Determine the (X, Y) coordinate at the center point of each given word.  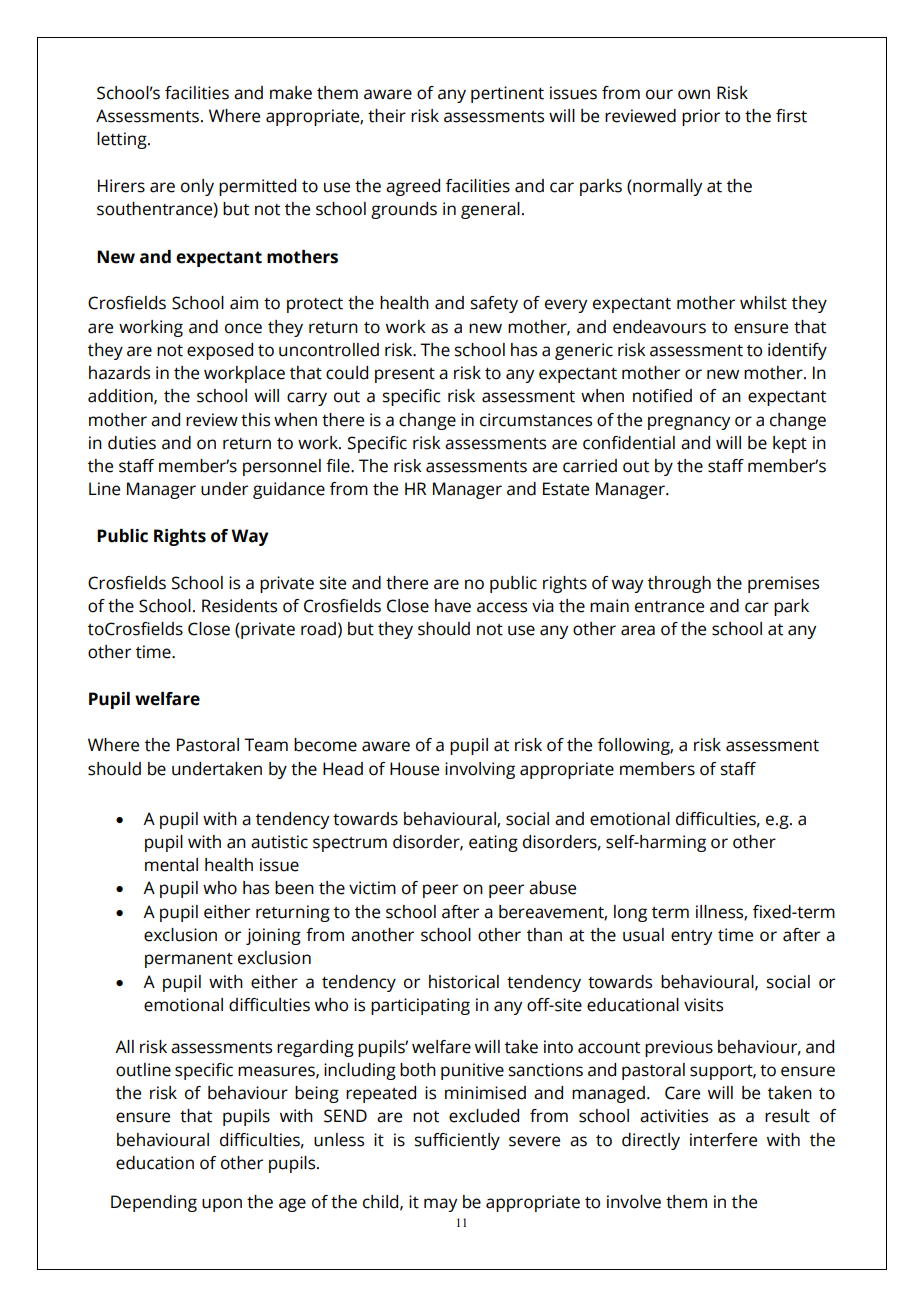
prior (701, 117)
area (638, 630)
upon (222, 1205)
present (405, 375)
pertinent (507, 94)
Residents (239, 606)
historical (464, 982)
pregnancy (689, 423)
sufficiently (457, 1141)
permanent (189, 960)
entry (691, 937)
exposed (220, 351)
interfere (723, 1140)
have (453, 606)
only (197, 187)
